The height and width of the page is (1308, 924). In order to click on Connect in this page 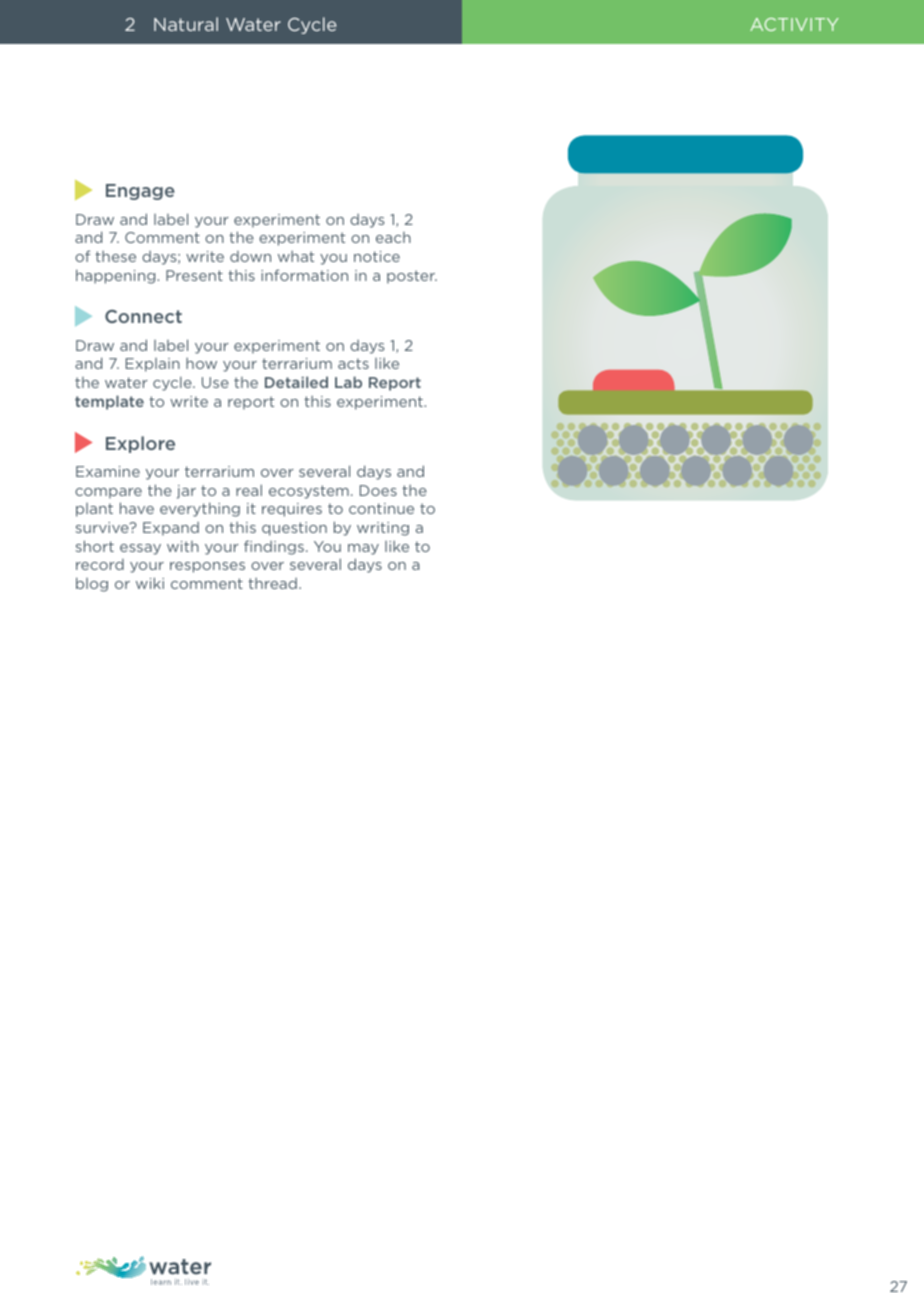, I will do `click(143, 316)`.
